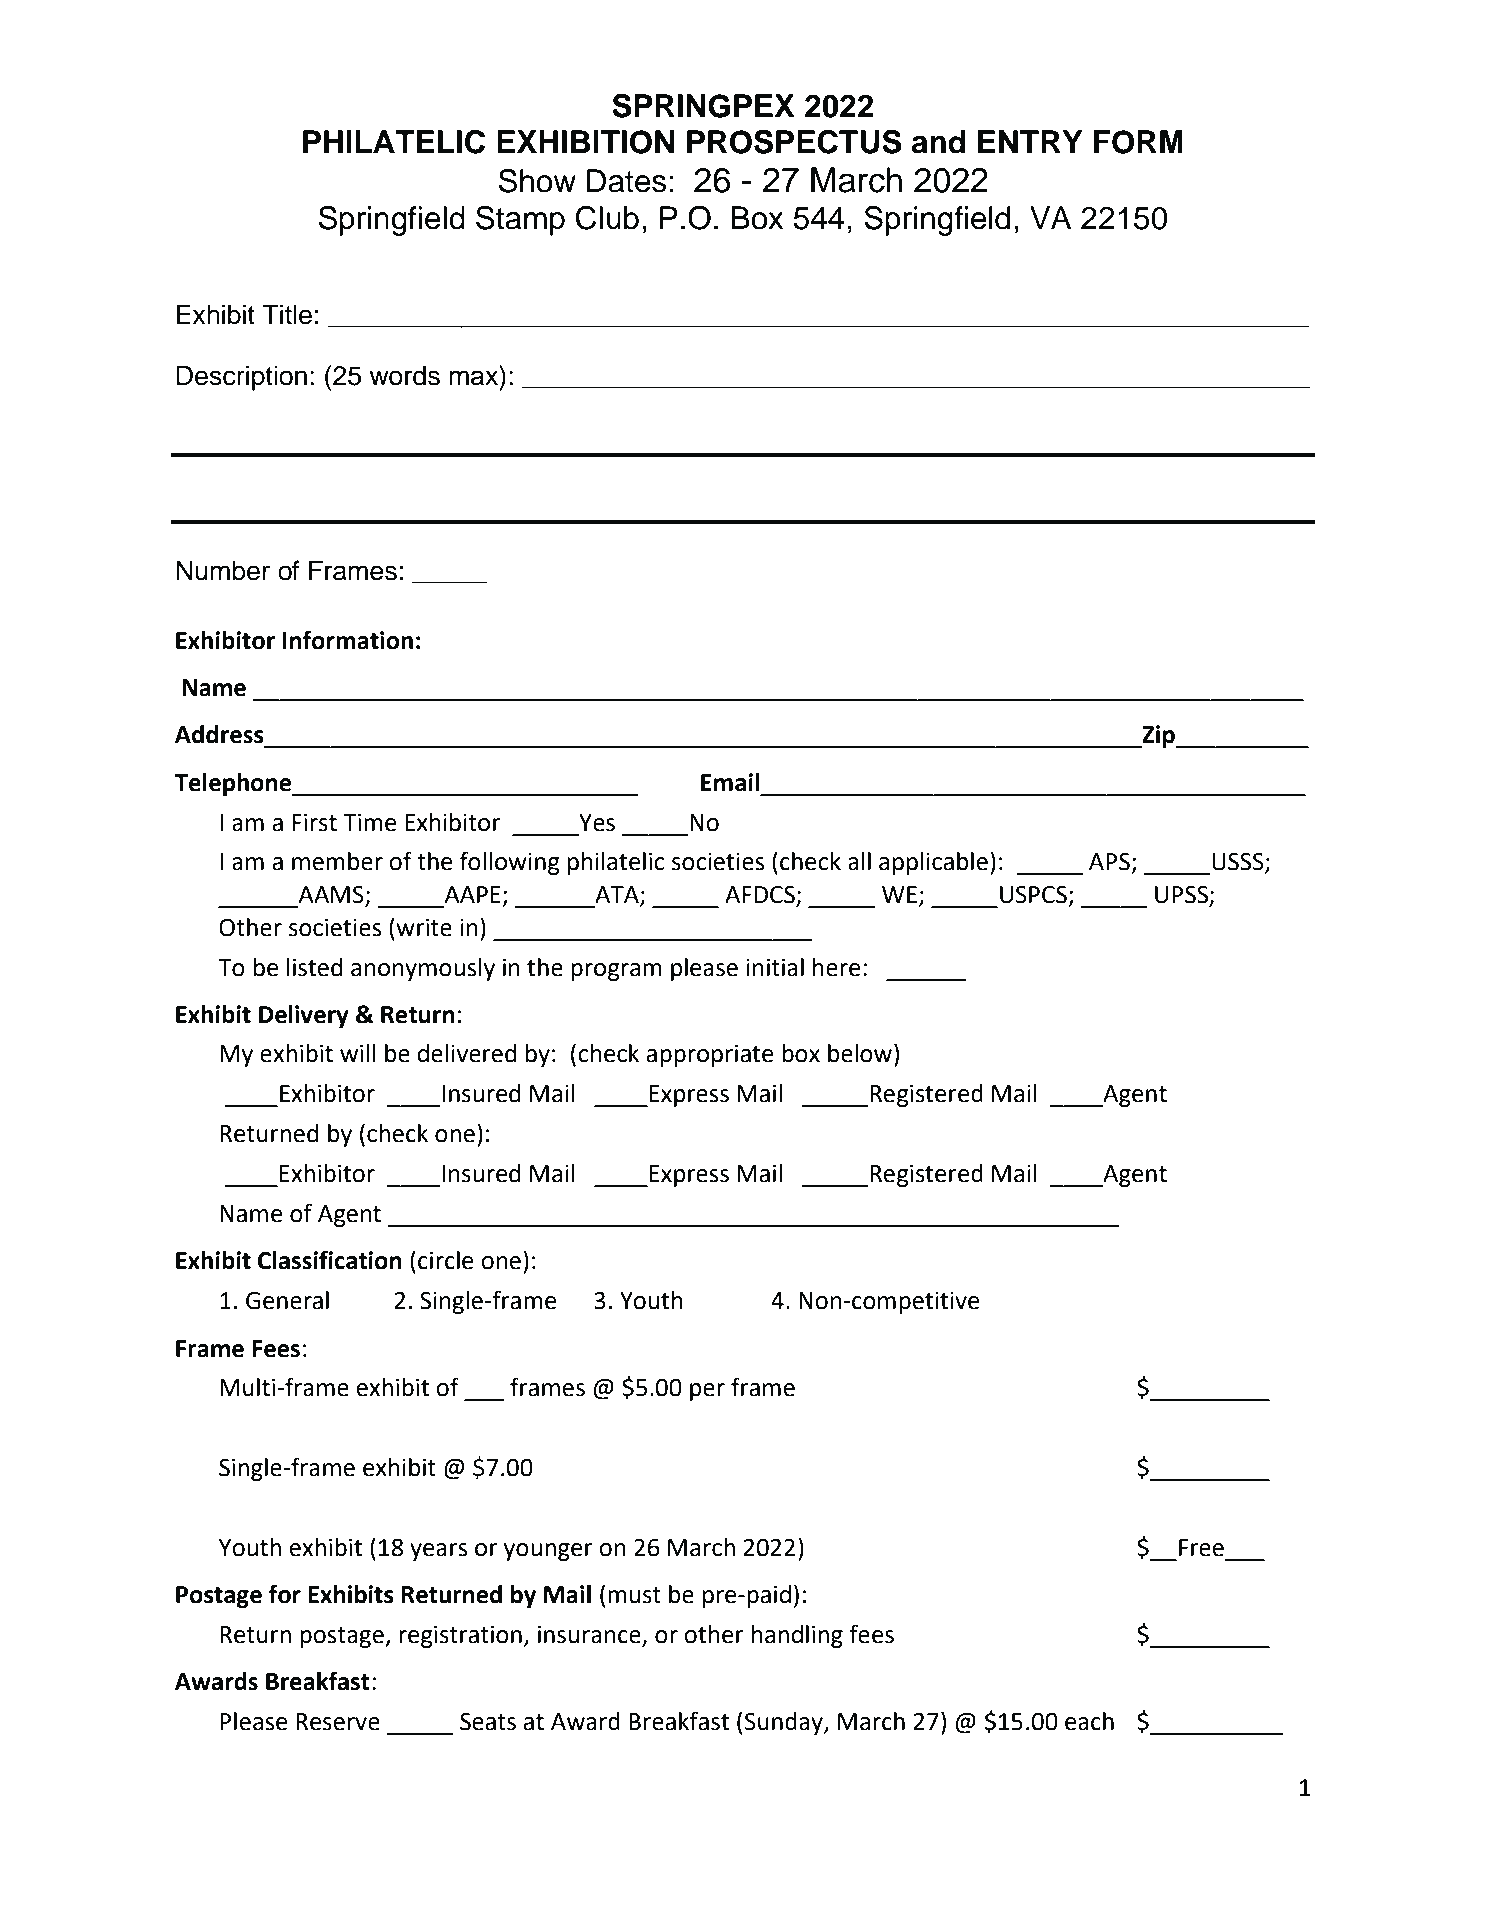  What do you see at coordinates (933, 863) in the screenshot?
I see `applicable` at bounding box center [933, 863].
